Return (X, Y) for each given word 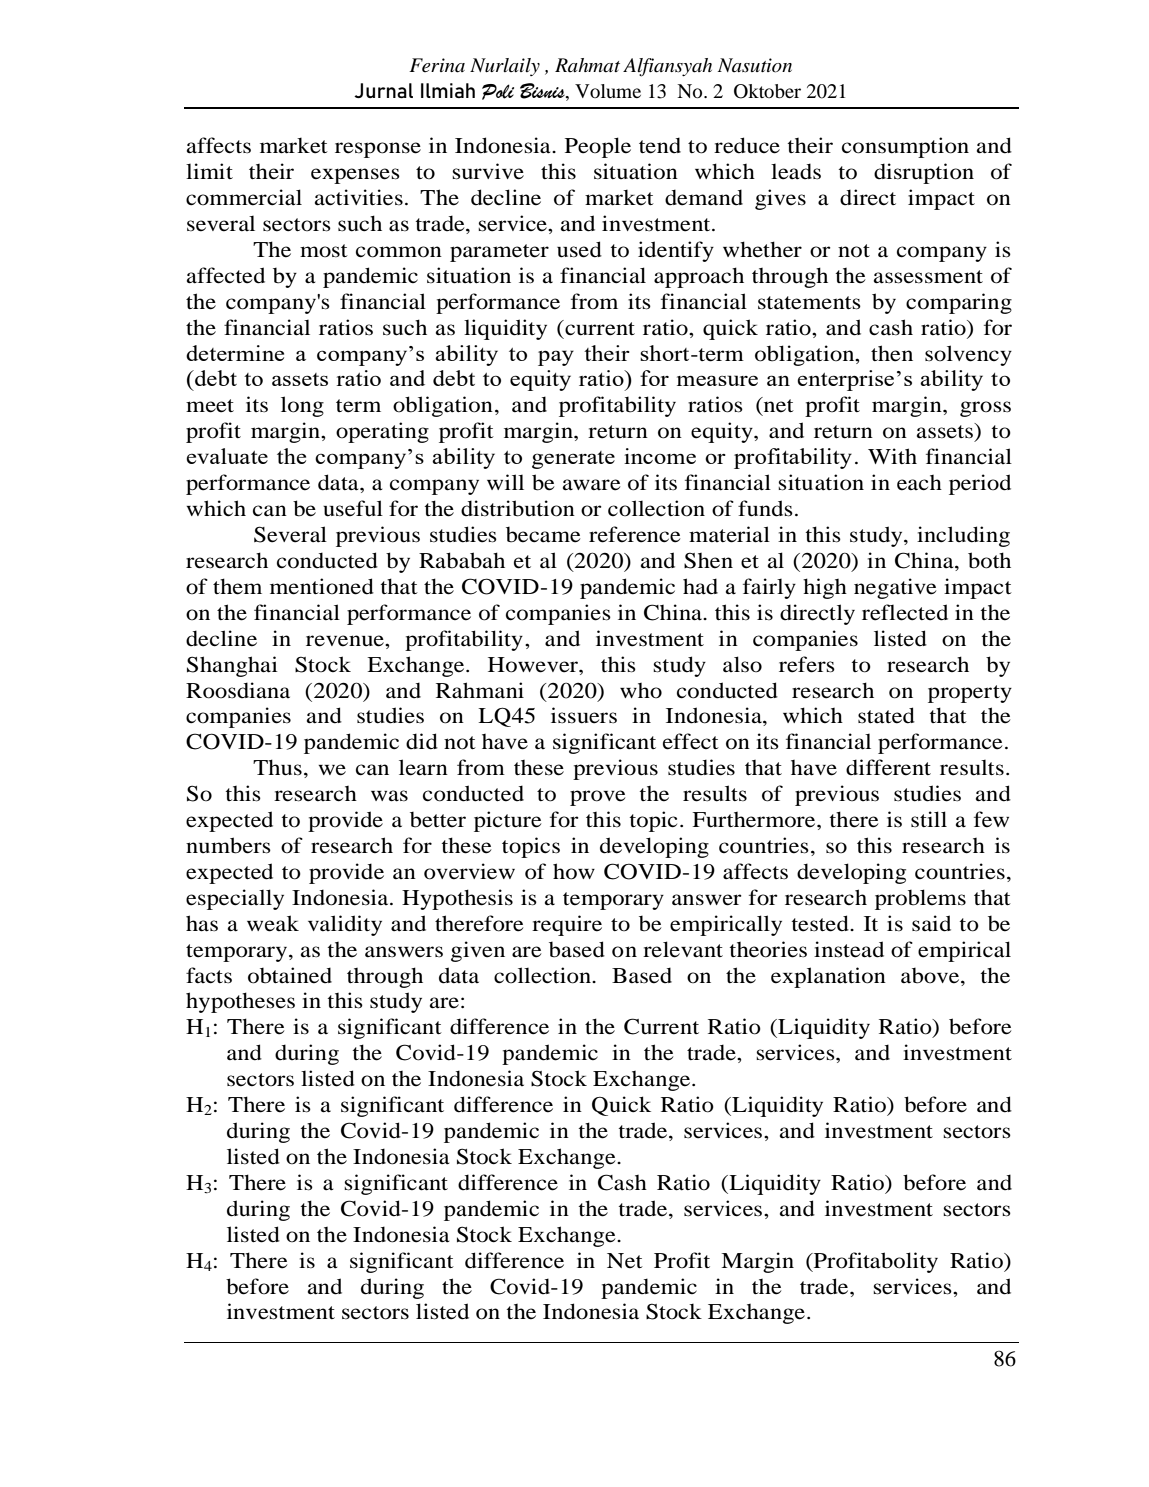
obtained (290, 975)
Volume (608, 91)
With (892, 456)
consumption (905, 147)
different (888, 767)
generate (573, 460)
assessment (928, 277)
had (700, 586)
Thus (277, 767)
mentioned (322, 586)
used (579, 249)
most (324, 251)
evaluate (227, 456)
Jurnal (383, 90)
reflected (905, 612)
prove (597, 798)
